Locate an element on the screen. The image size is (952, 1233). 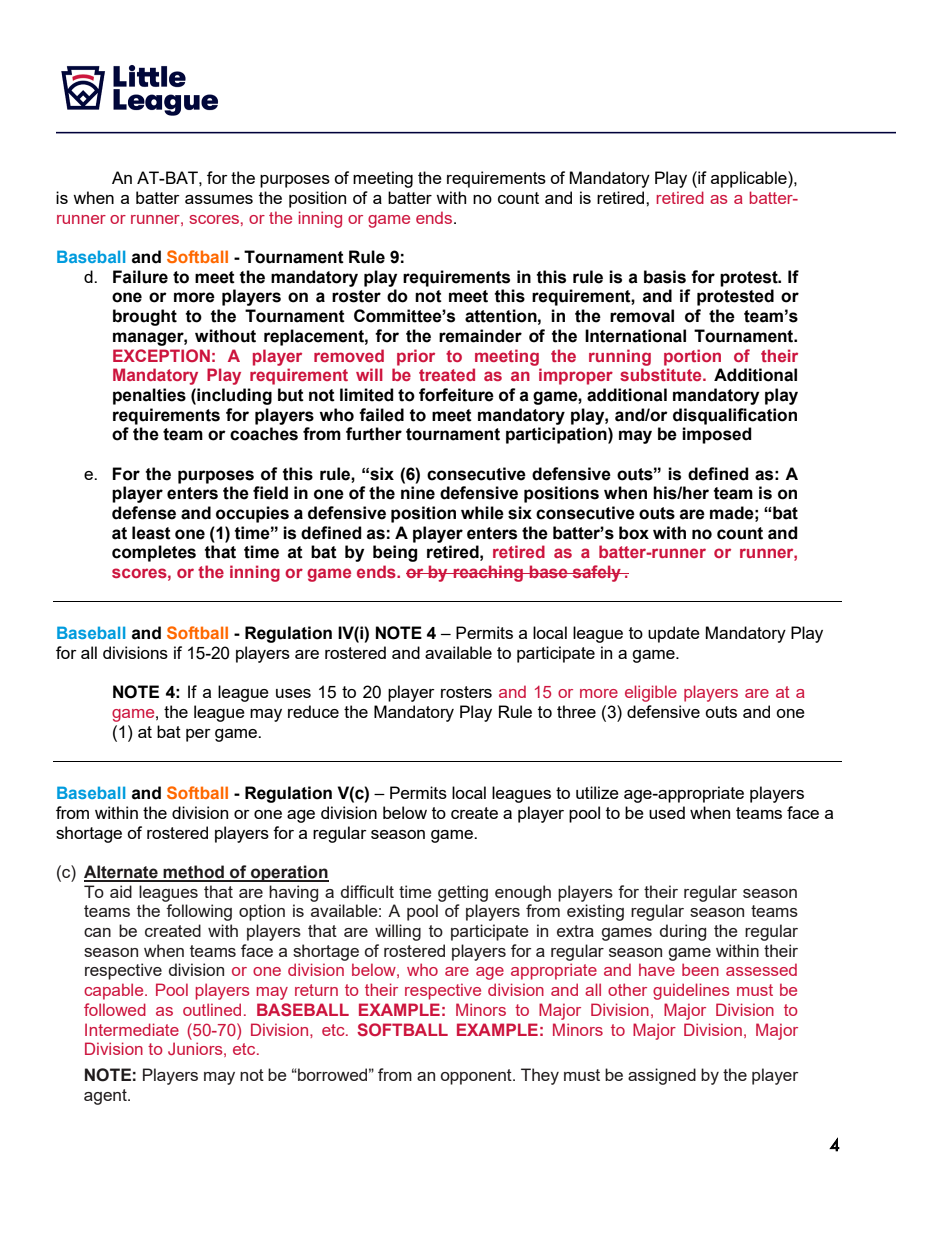
remainder is located at coordinates (480, 336).
